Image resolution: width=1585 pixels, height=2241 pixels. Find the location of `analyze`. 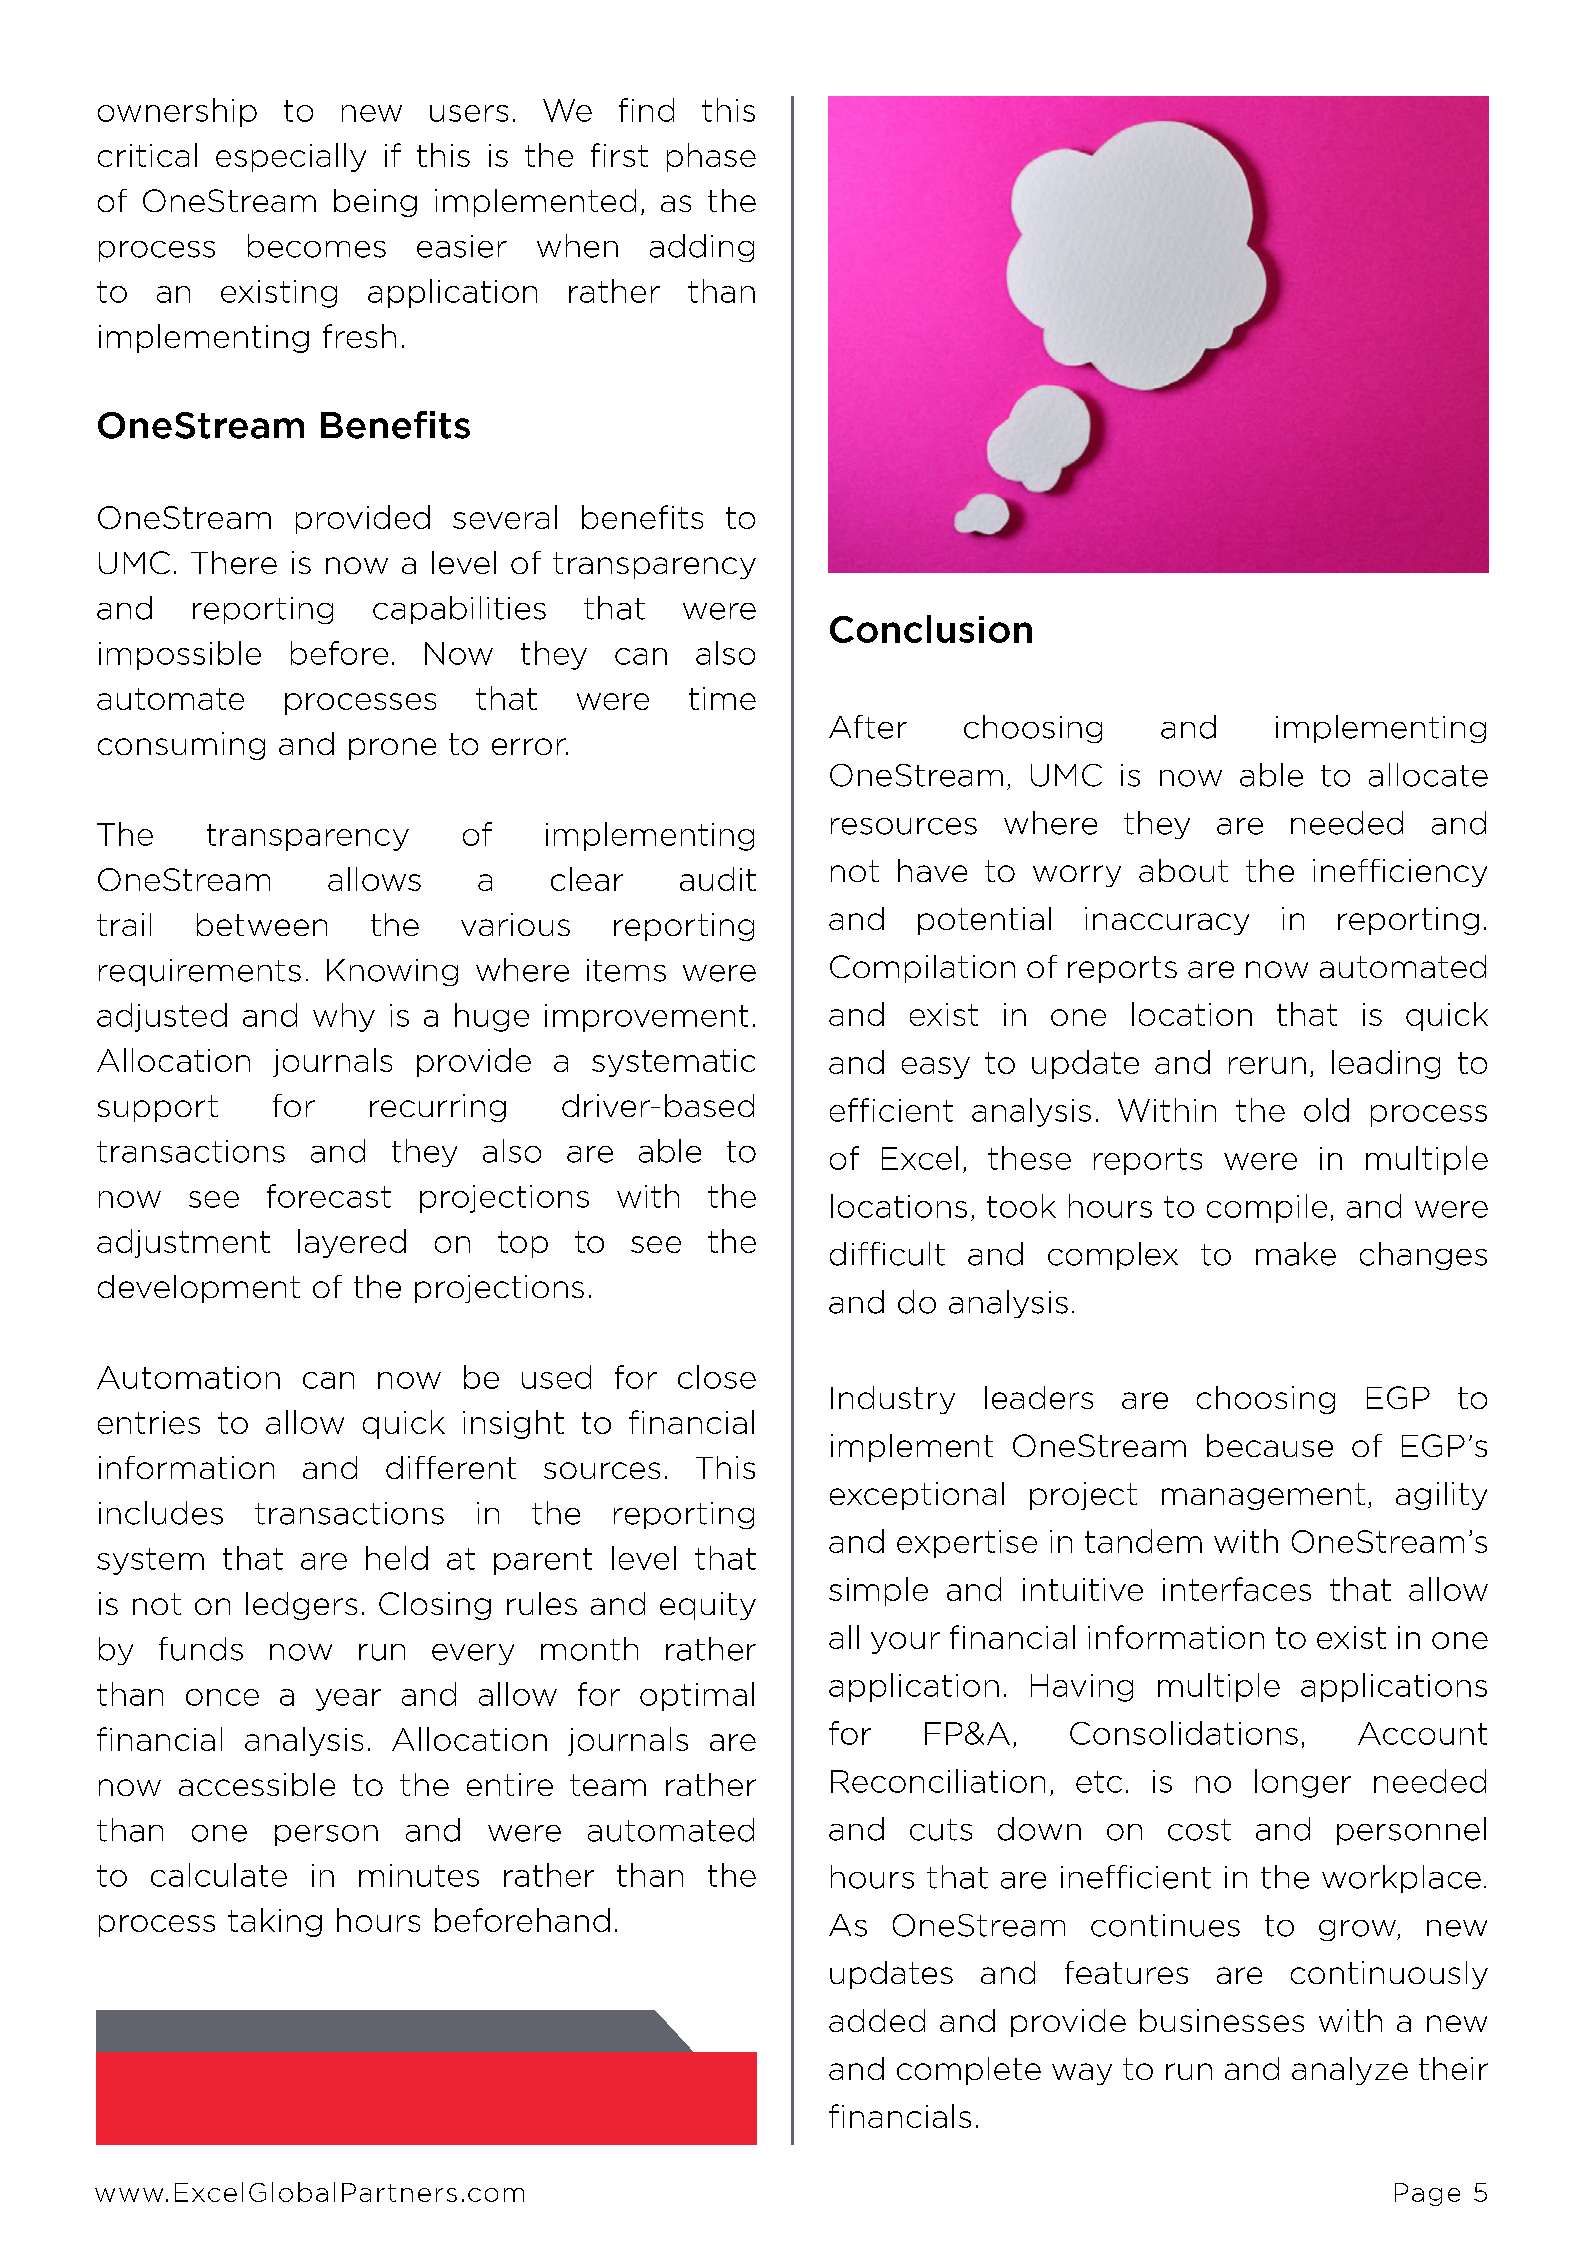

analyze is located at coordinates (1350, 2071).
